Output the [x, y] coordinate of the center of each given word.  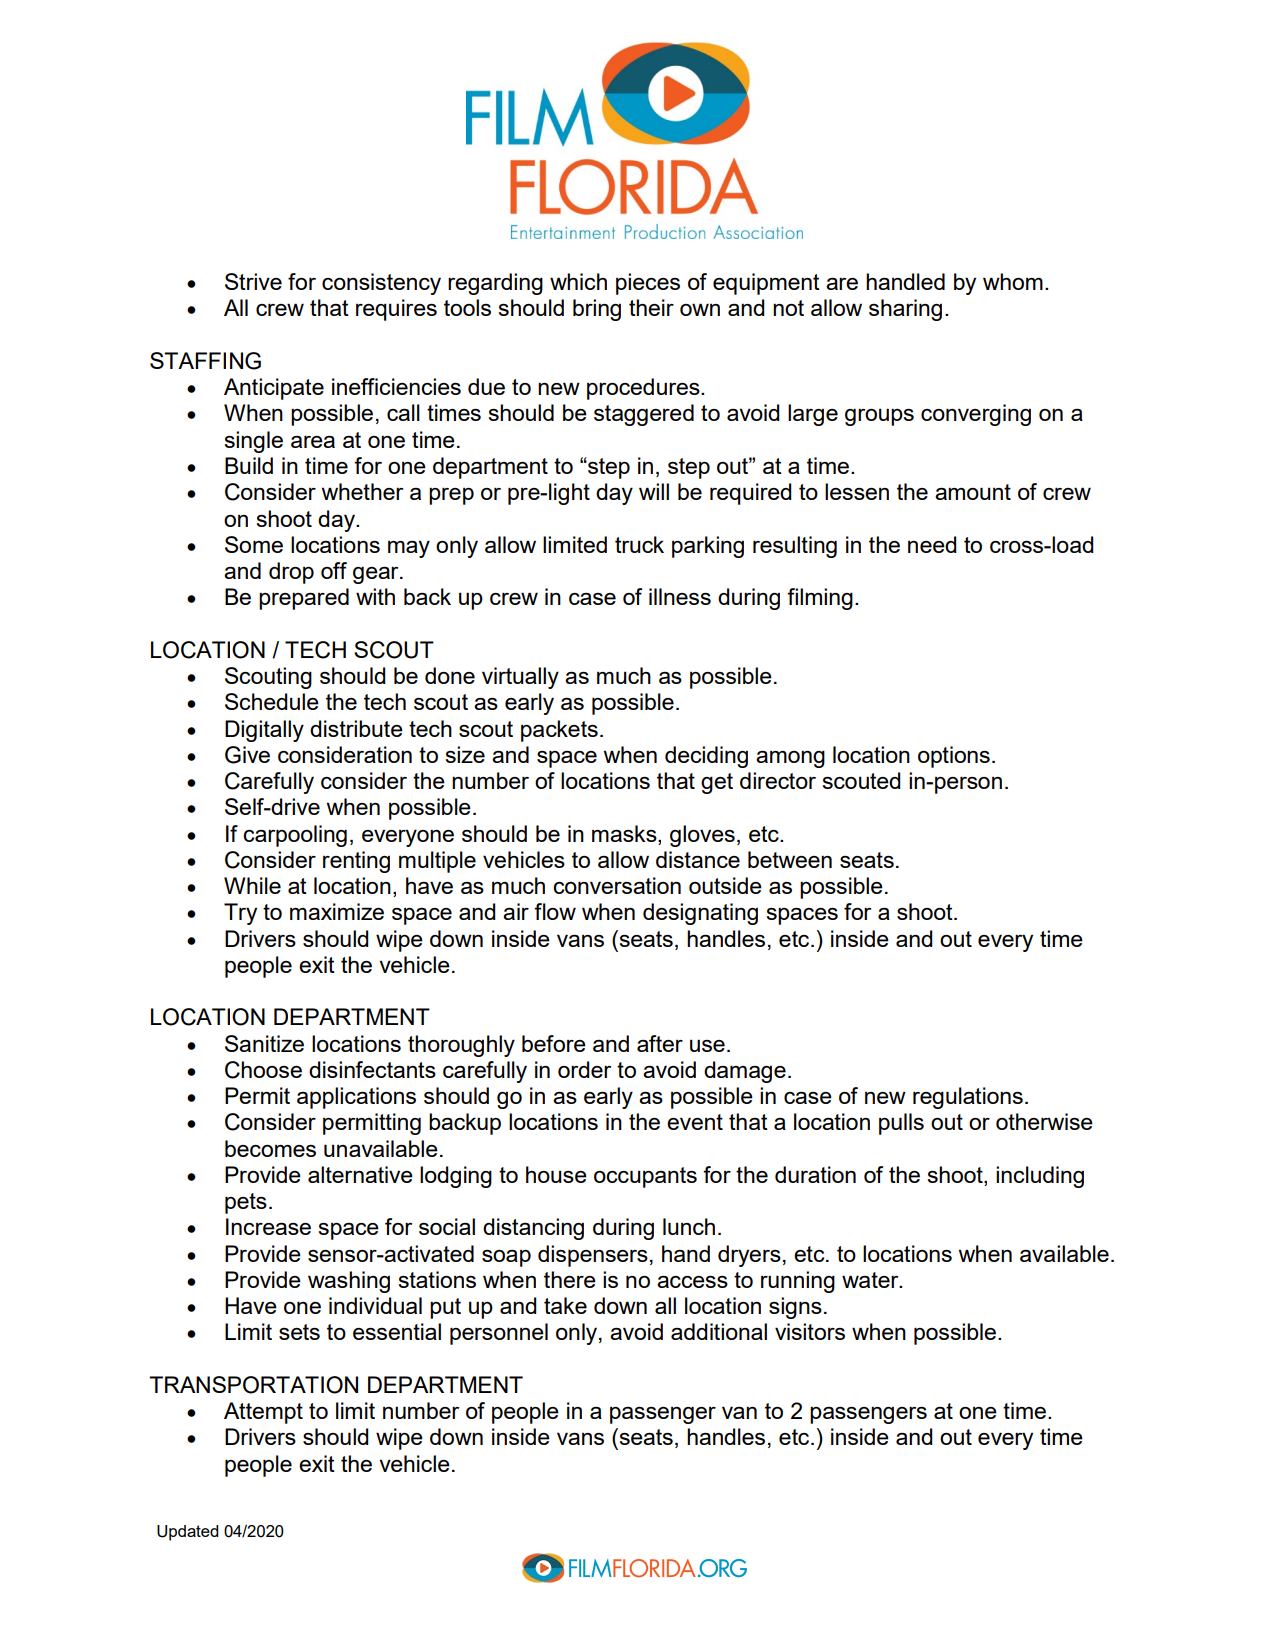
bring [597, 310]
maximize [337, 911]
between [790, 859]
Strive [253, 281]
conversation [617, 885]
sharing [905, 310]
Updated [188, 1533]
